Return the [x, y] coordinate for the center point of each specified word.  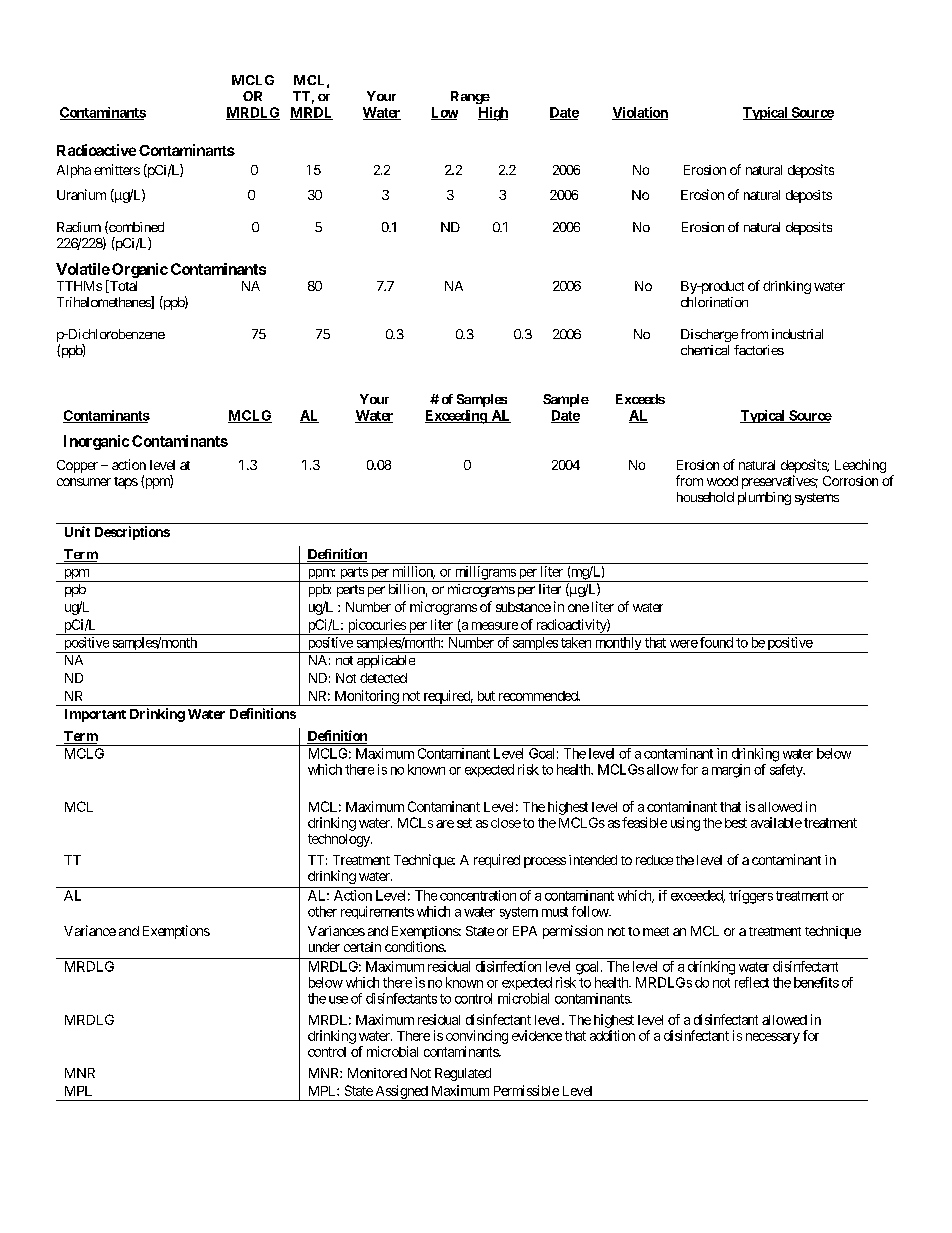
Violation [640, 113]
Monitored [377, 1073]
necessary [773, 1038]
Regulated [463, 1074]
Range [470, 97]
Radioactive [96, 150]
